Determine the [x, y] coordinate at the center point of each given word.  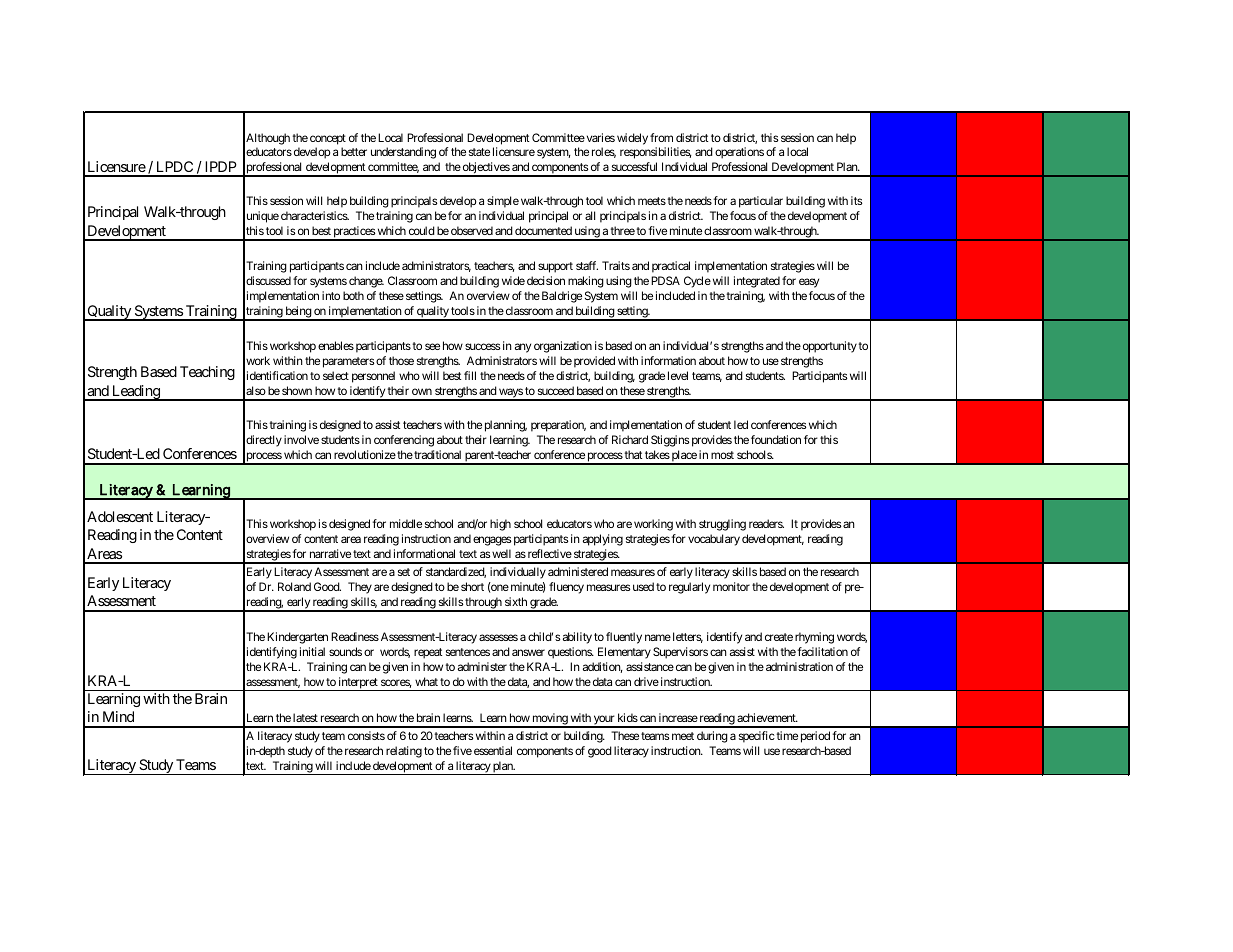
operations [739, 153]
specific [757, 737]
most [722, 455]
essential [493, 750]
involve [301, 439]
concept [328, 139]
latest [305, 717]
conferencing [404, 441]
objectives [486, 169]
